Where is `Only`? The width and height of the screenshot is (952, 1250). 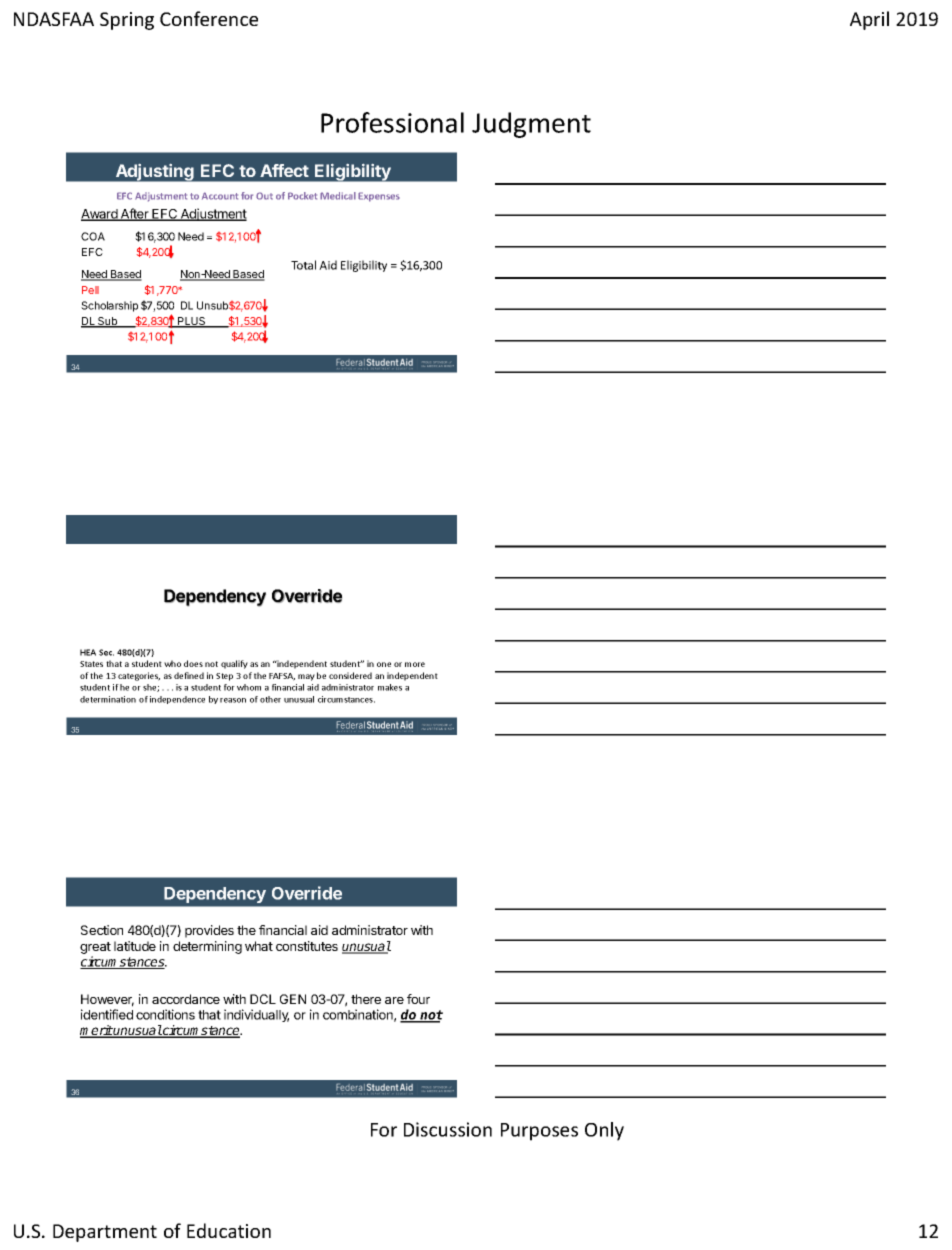 Only is located at coordinates (604, 1131).
